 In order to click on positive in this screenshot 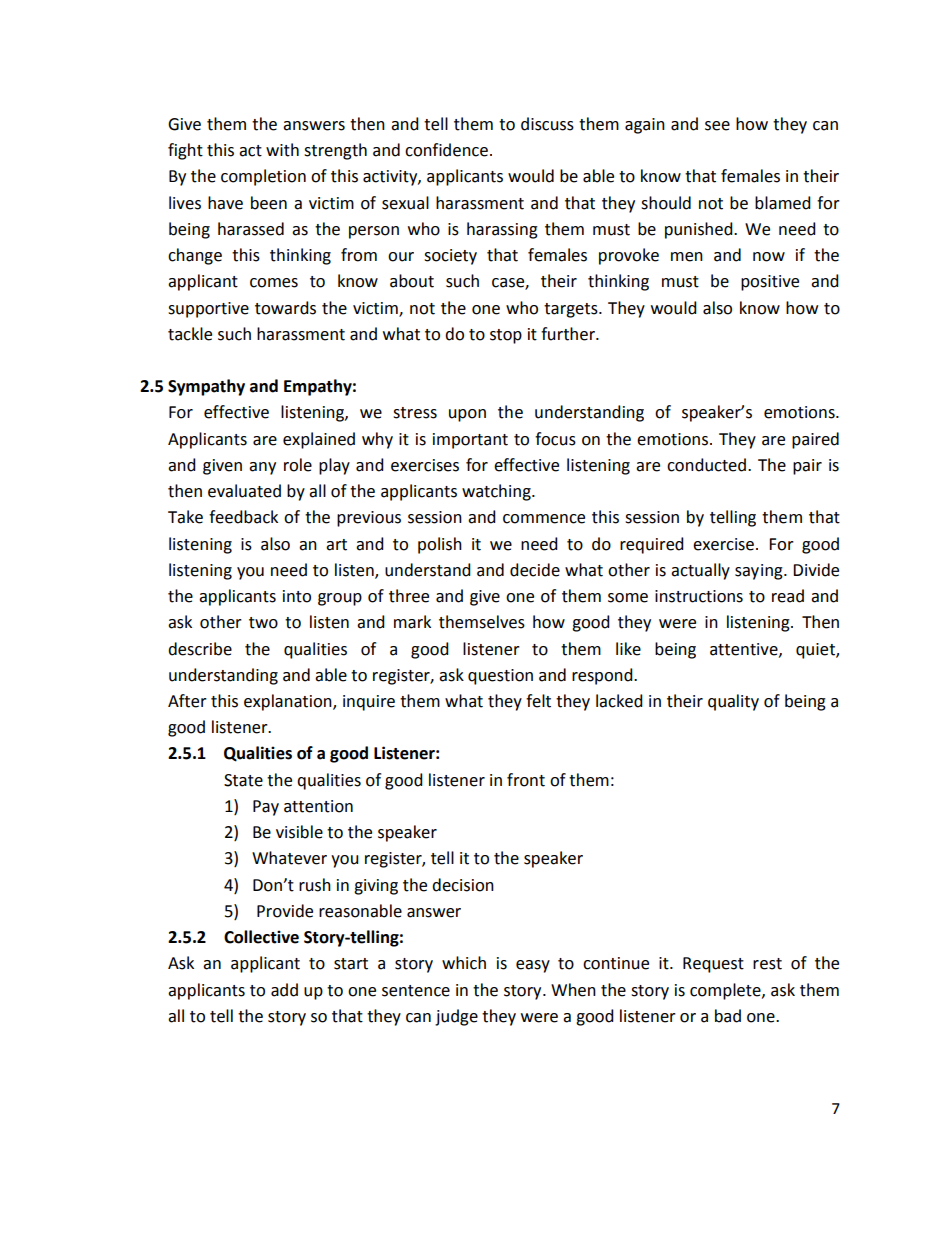, I will do `click(770, 283)`.
